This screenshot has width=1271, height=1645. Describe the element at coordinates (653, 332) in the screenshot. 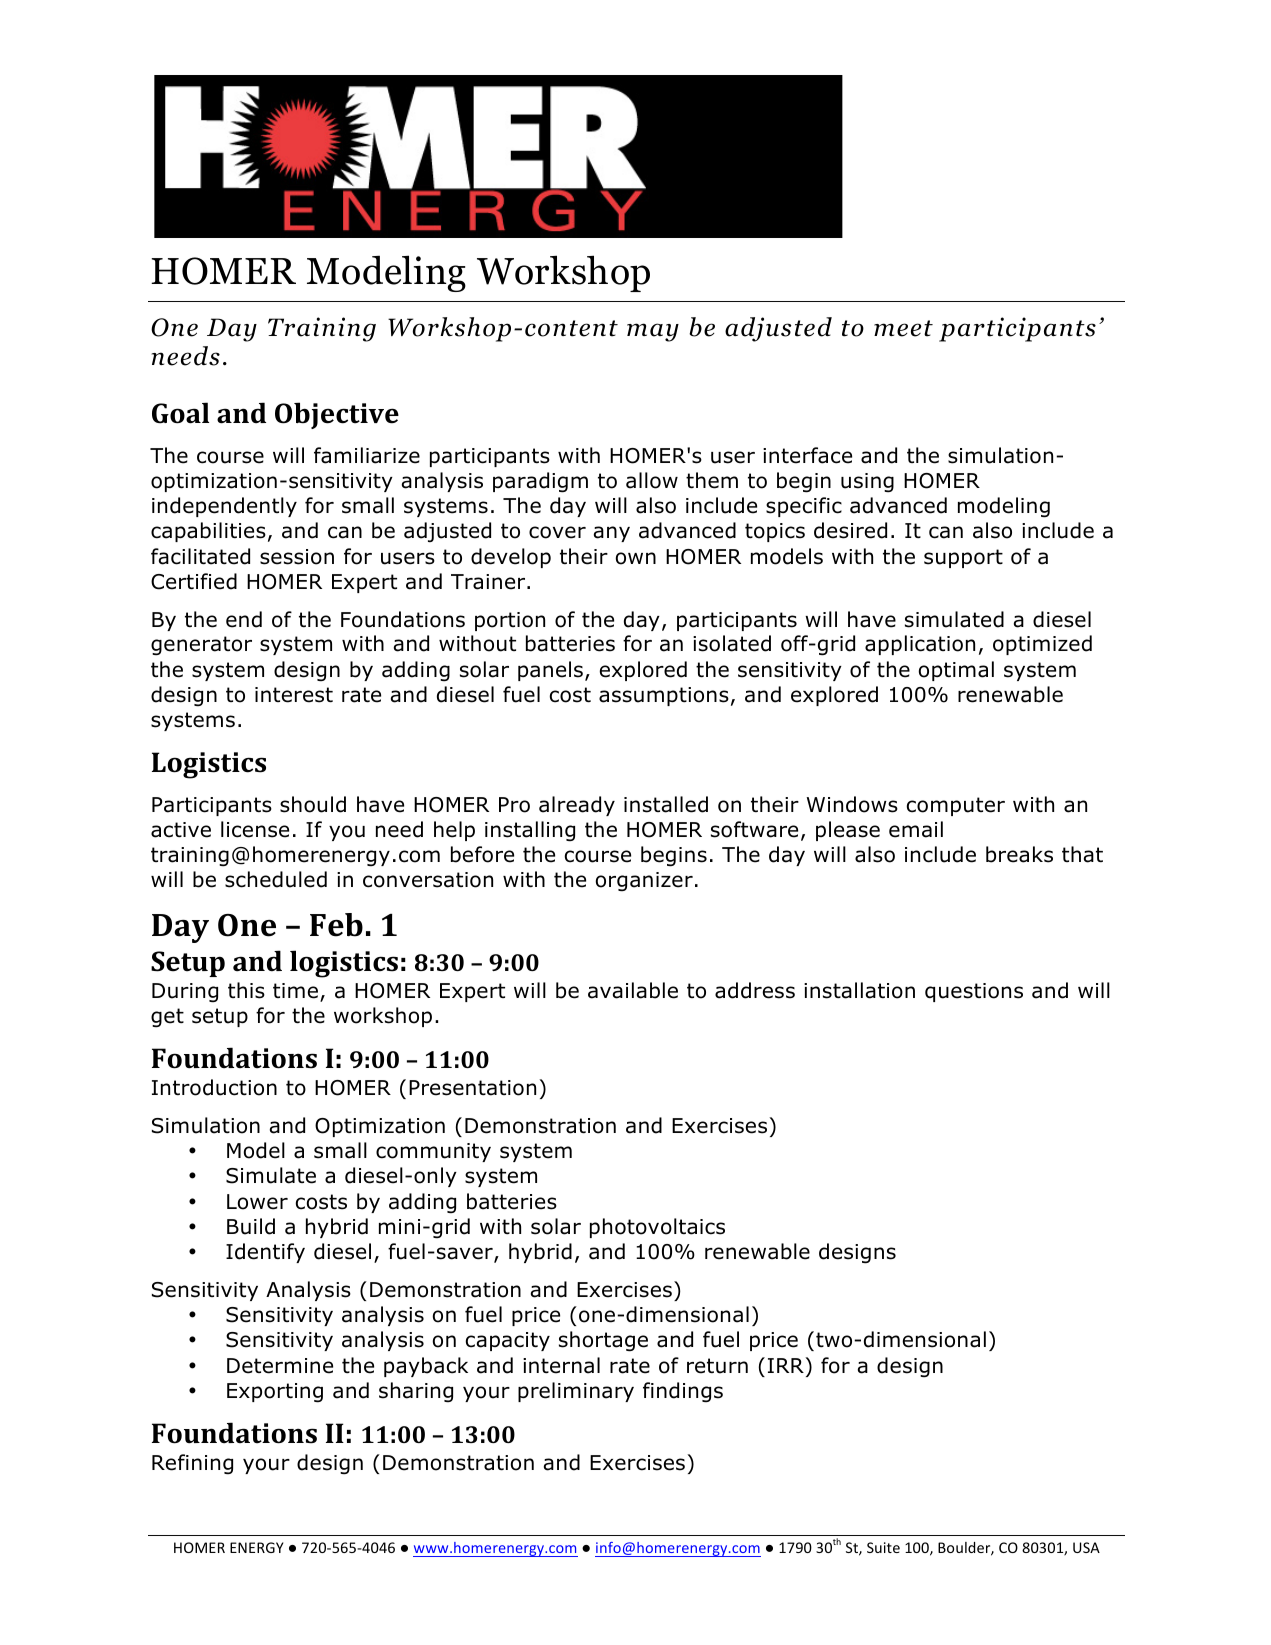

I see `may` at that location.
